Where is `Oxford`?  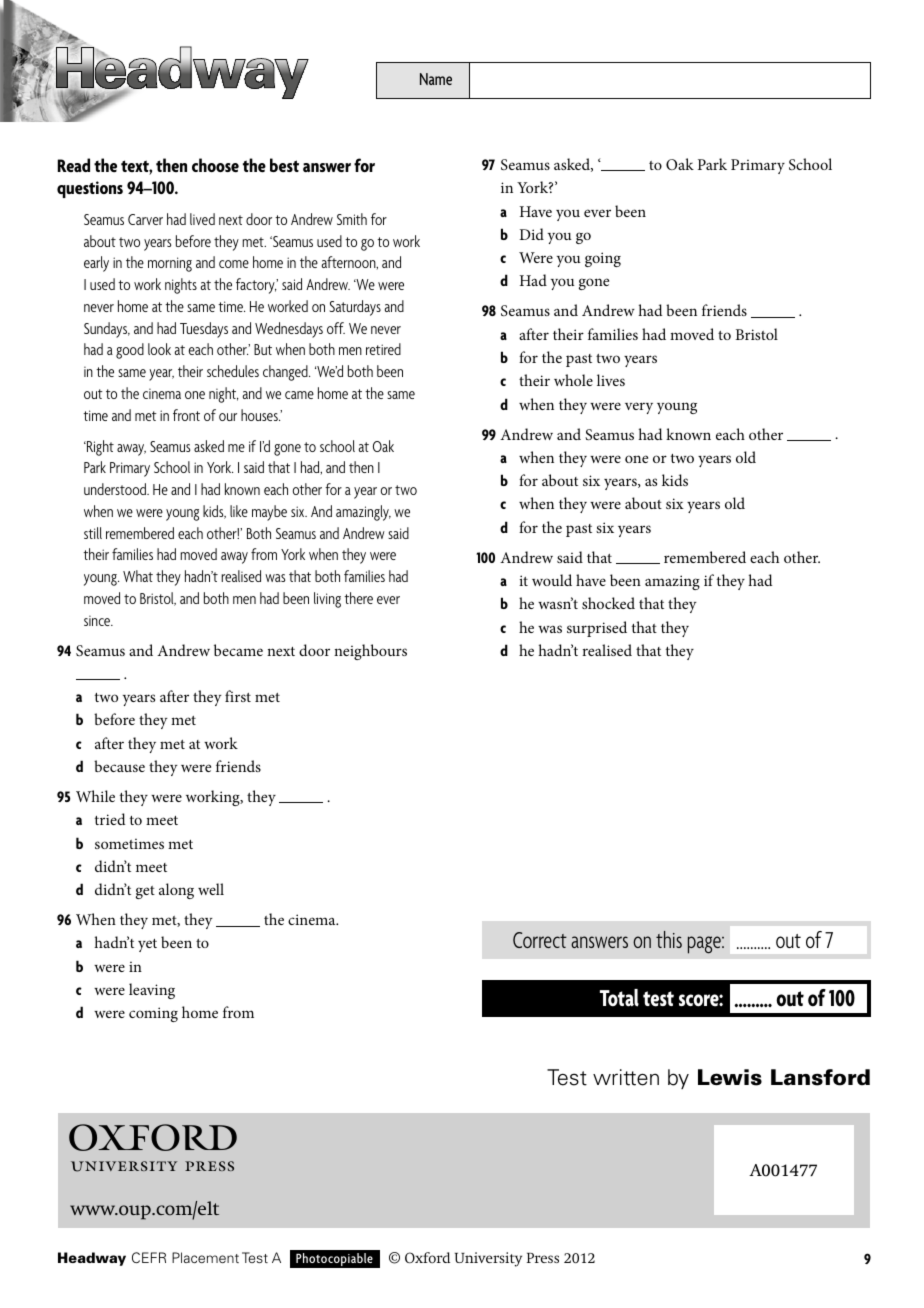
Oxford is located at coordinates (427, 1258).
